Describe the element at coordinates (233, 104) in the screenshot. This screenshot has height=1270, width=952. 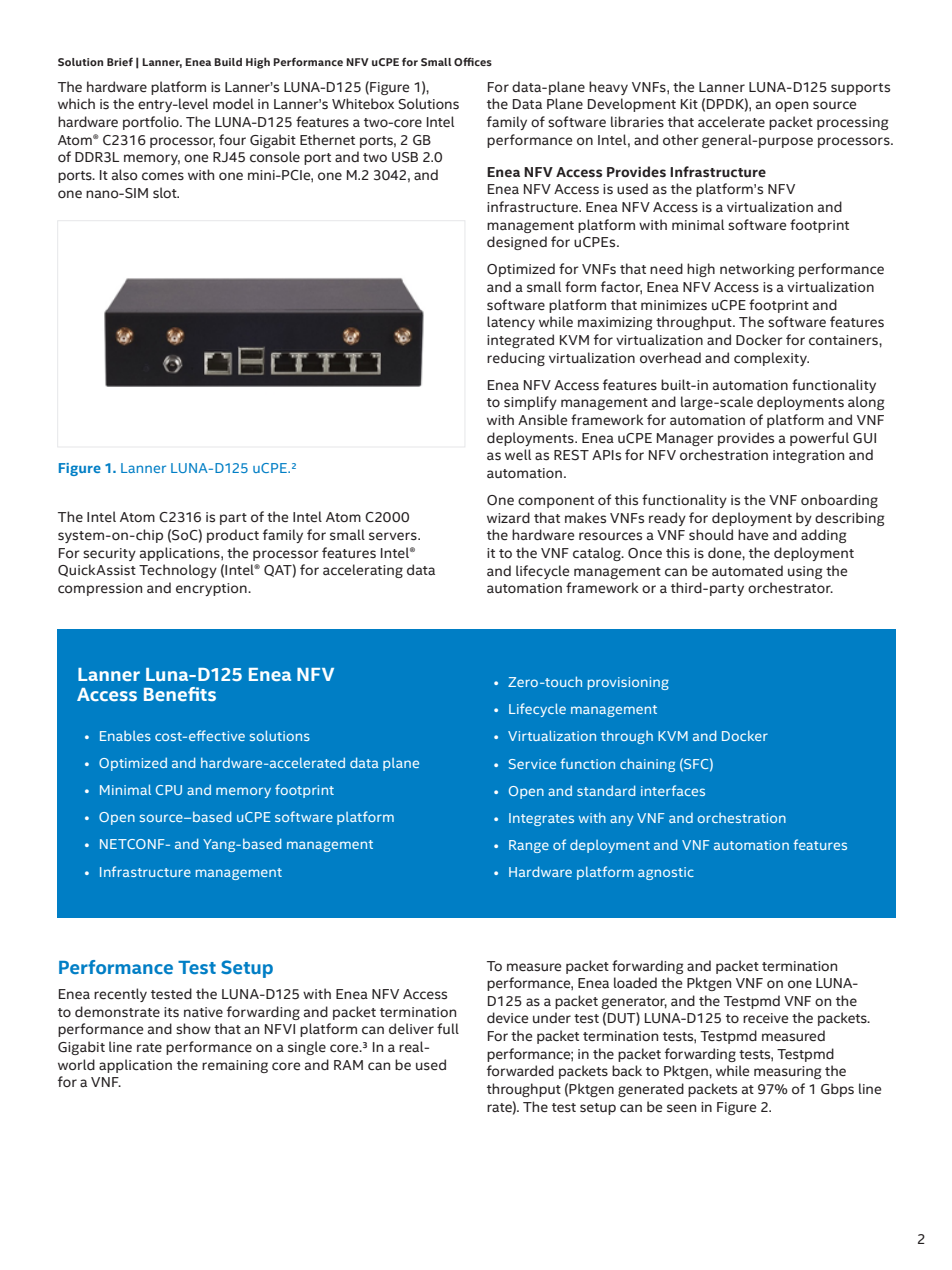
I see `model` at that location.
